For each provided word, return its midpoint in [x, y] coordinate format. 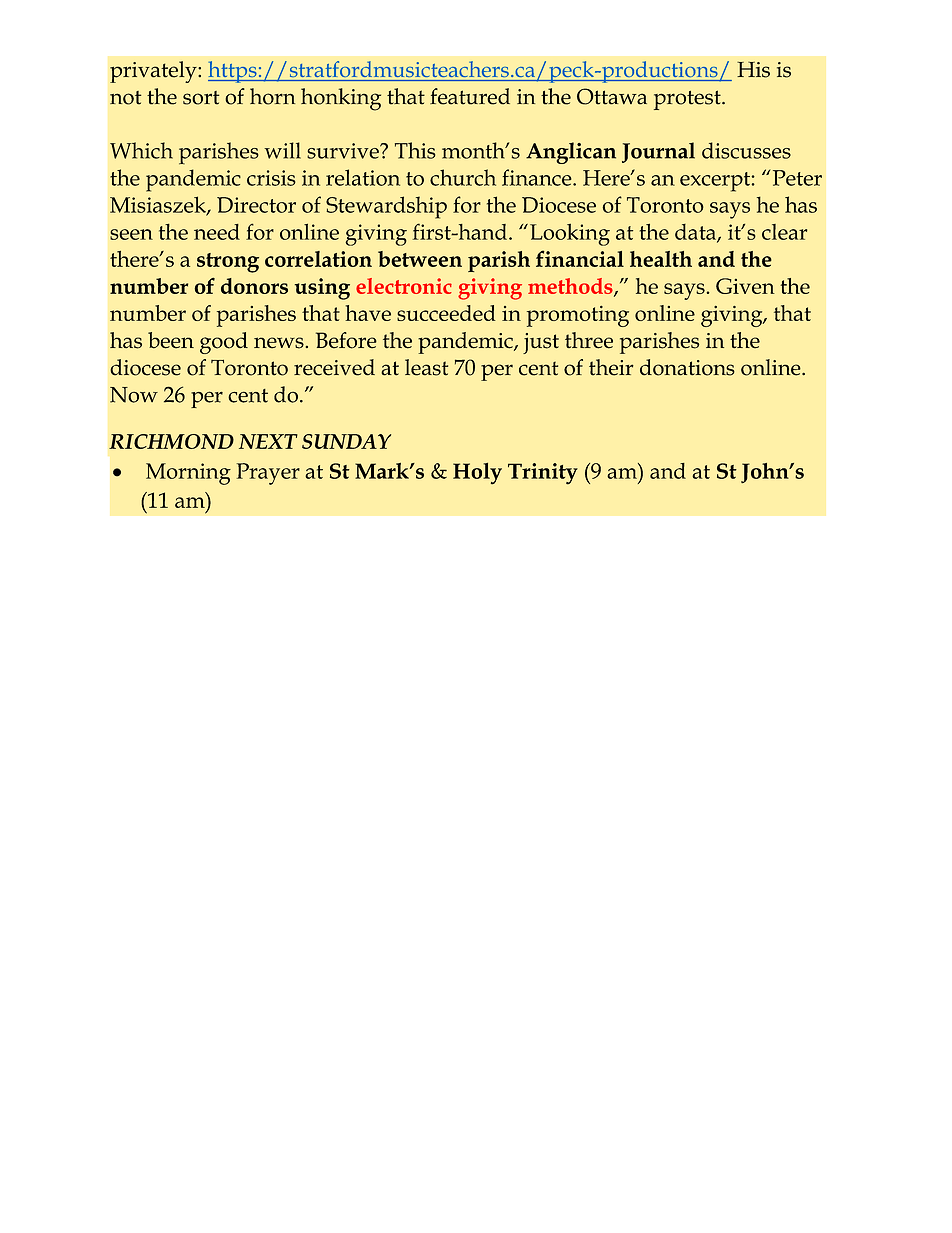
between [420, 259]
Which [141, 150]
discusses [746, 150]
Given [745, 286]
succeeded [446, 313]
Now [134, 395]
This [415, 150]
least [426, 367]
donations [687, 367]
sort [201, 98]
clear [785, 232]
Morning [188, 474]
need [217, 232]
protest [688, 100]
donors [254, 286]
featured [470, 96]
